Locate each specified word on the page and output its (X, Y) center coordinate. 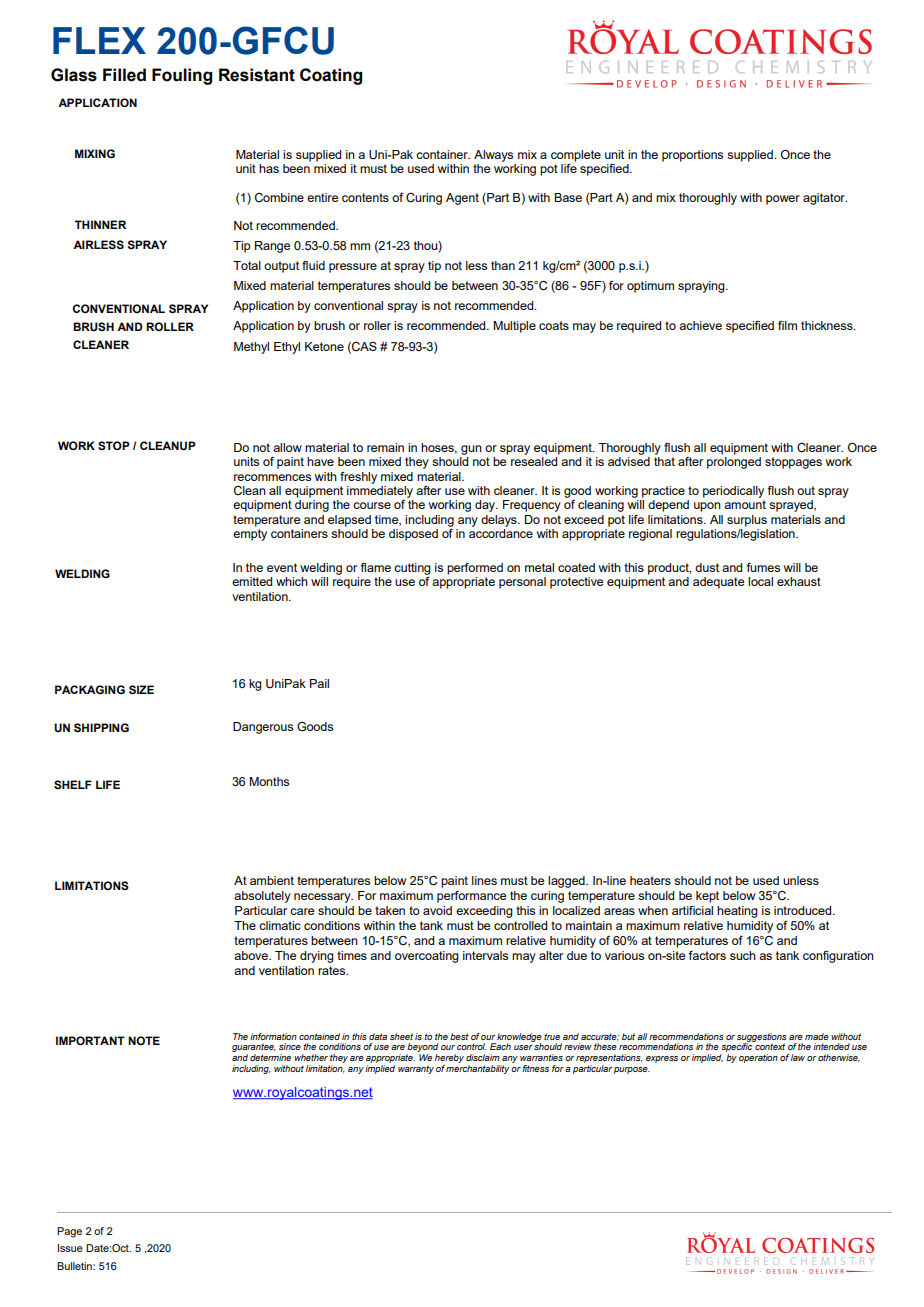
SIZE (141, 690)
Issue (70, 1248)
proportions (692, 156)
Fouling (182, 76)
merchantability (477, 1069)
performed (475, 569)
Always (493, 156)
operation (758, 1058)
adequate (718, 583)
